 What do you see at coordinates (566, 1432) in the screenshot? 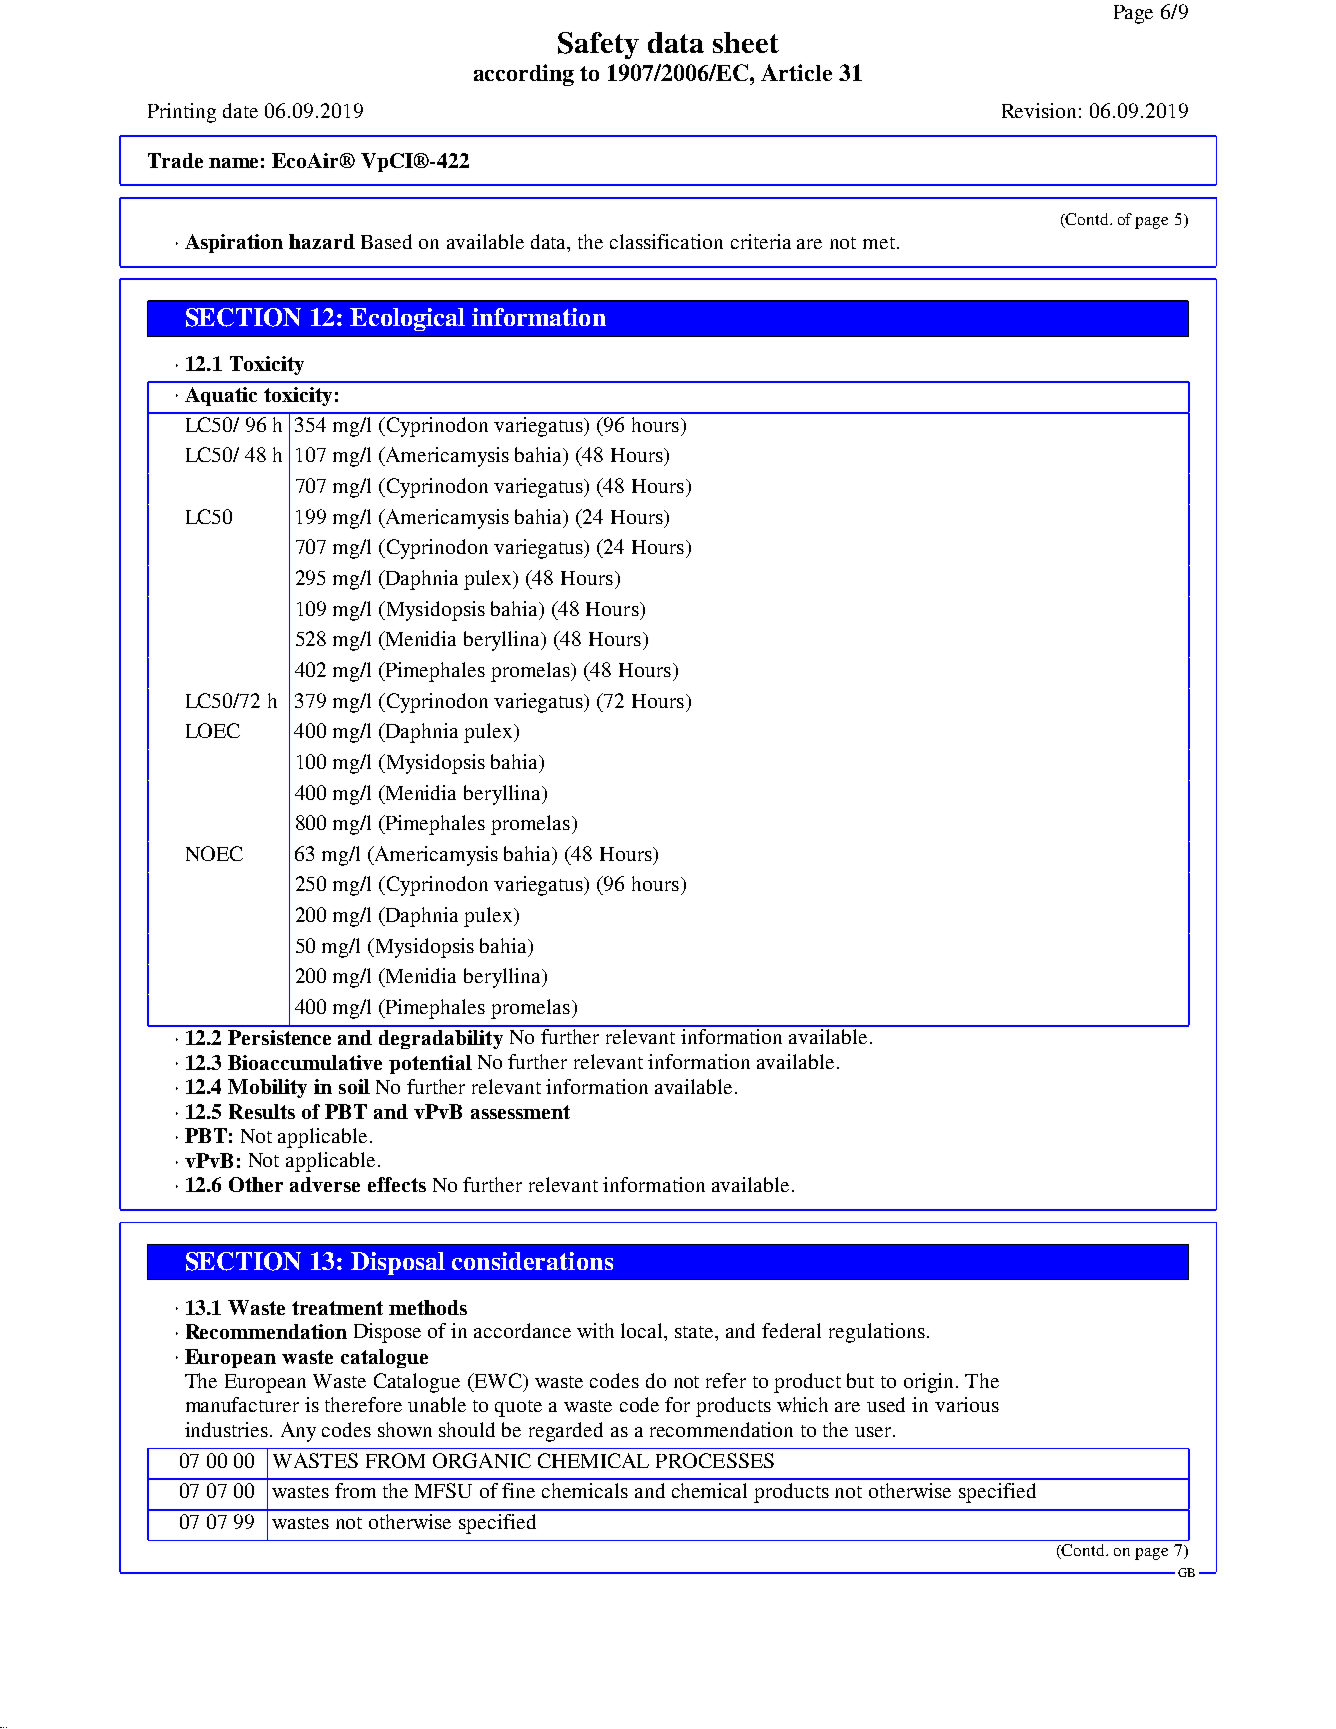
I see `regarded` at bounding box center [566, 1432].
